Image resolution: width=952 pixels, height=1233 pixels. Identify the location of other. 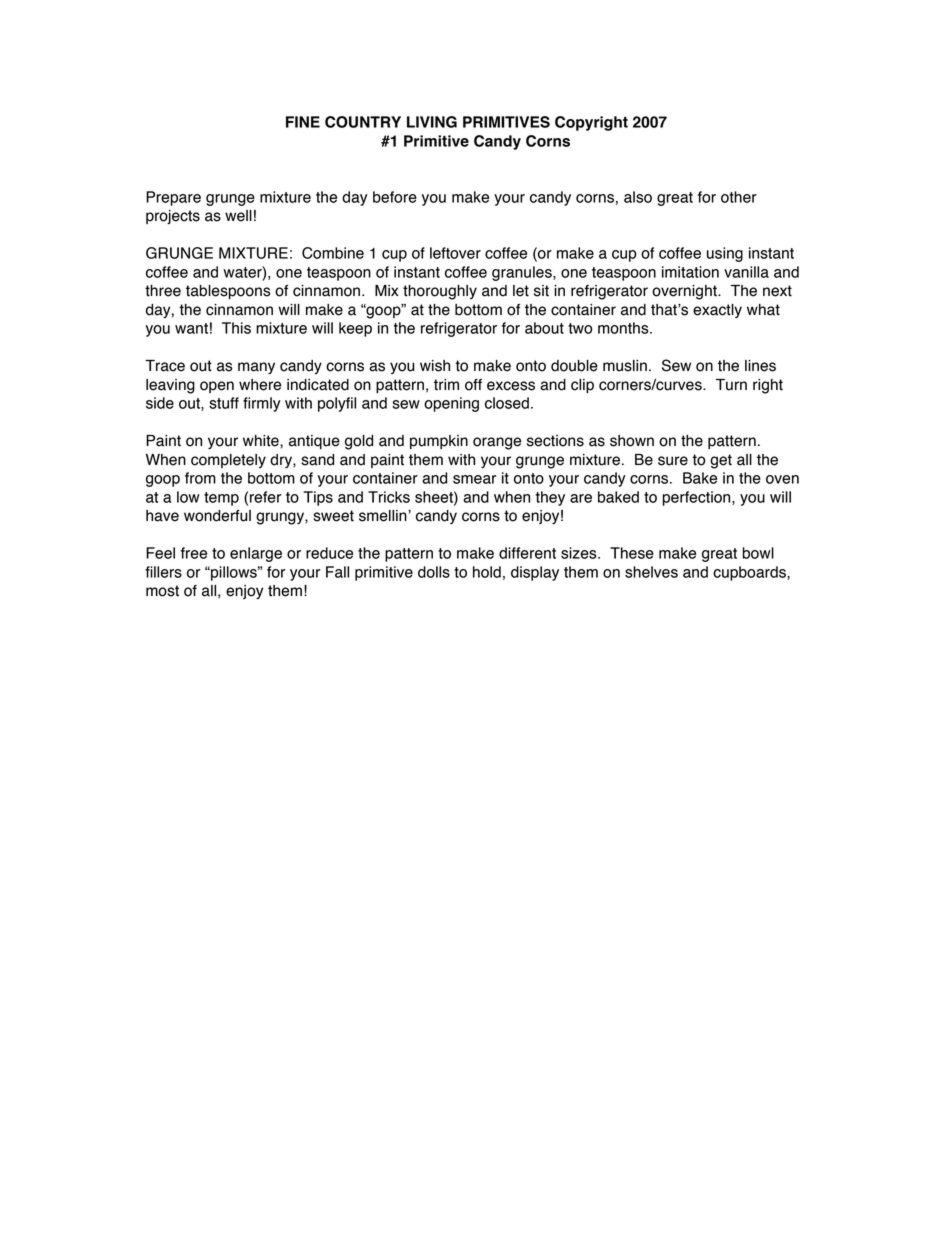
(739, 197).
